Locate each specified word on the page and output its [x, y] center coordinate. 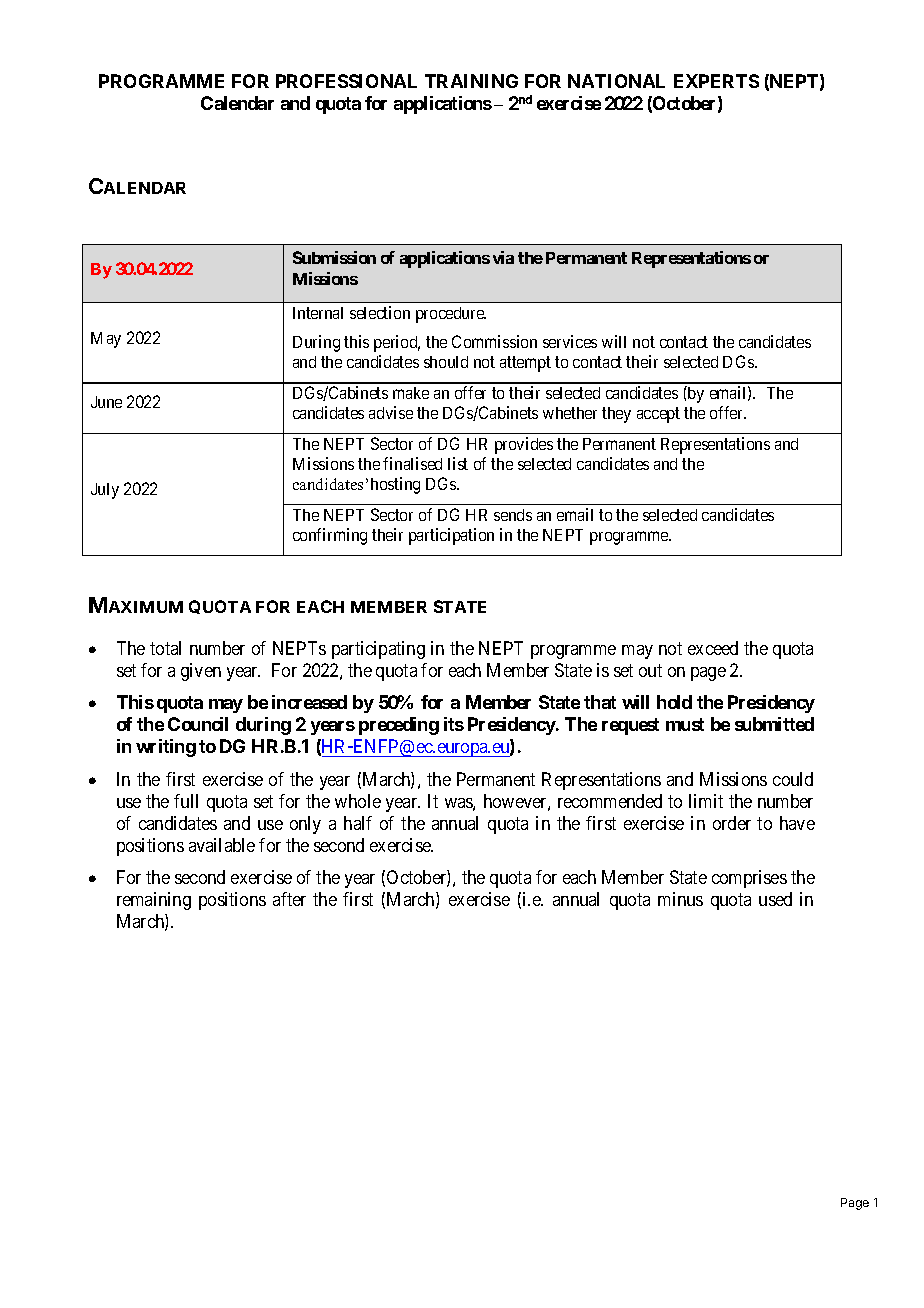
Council [198, 724]
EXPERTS [716, 81]
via [503, 257]
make [411, 393]
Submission [334, 257]
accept [658, 415]
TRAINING [471, 81]
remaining [154, 901]
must [685, 724]
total [165, 648]
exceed [713, 648]
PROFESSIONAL [346, 81]
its [454, 724]
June [106, 402]
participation [451, 536]
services [570, 341]
